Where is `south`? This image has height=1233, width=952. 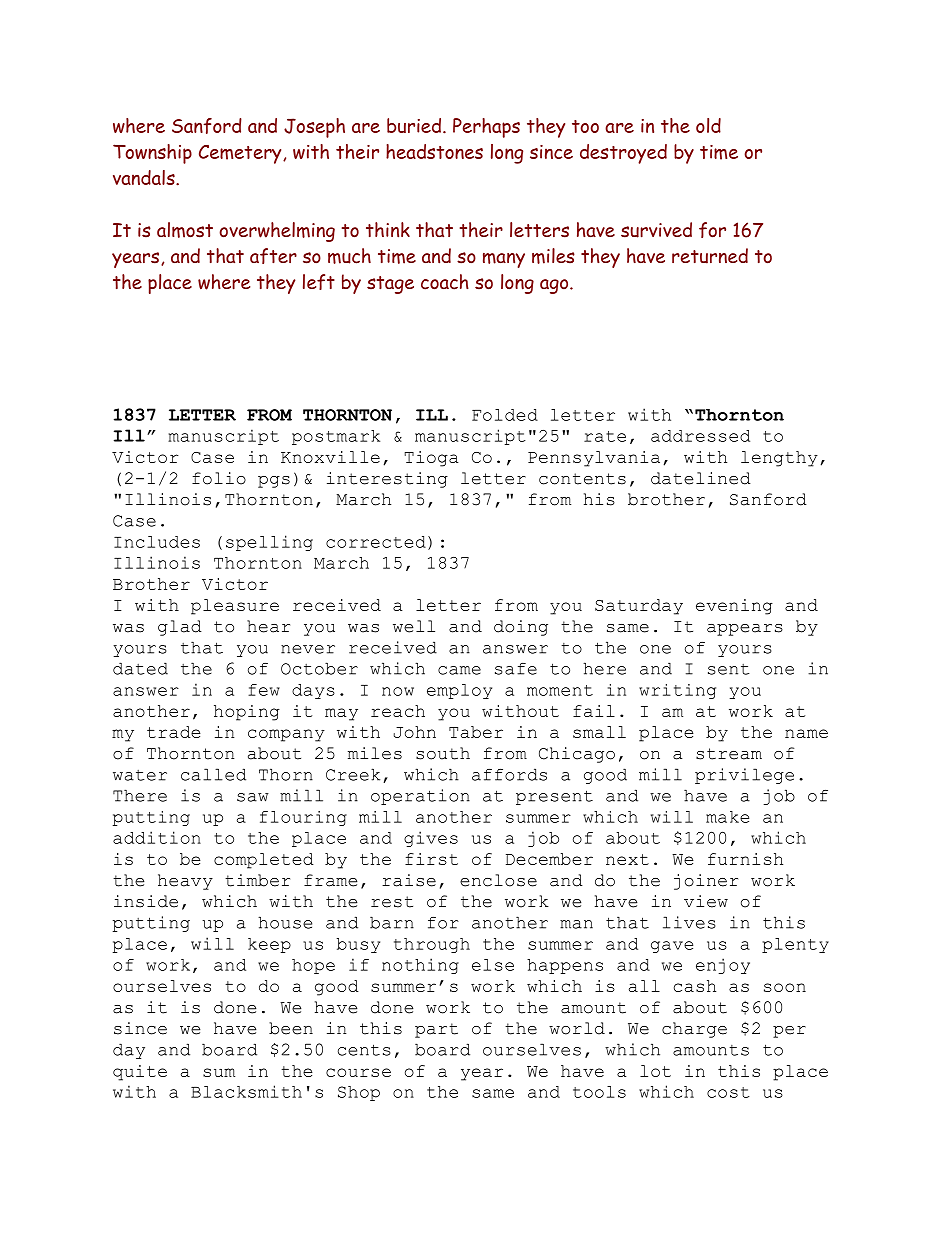
south is located at coordinates (443, 753).
